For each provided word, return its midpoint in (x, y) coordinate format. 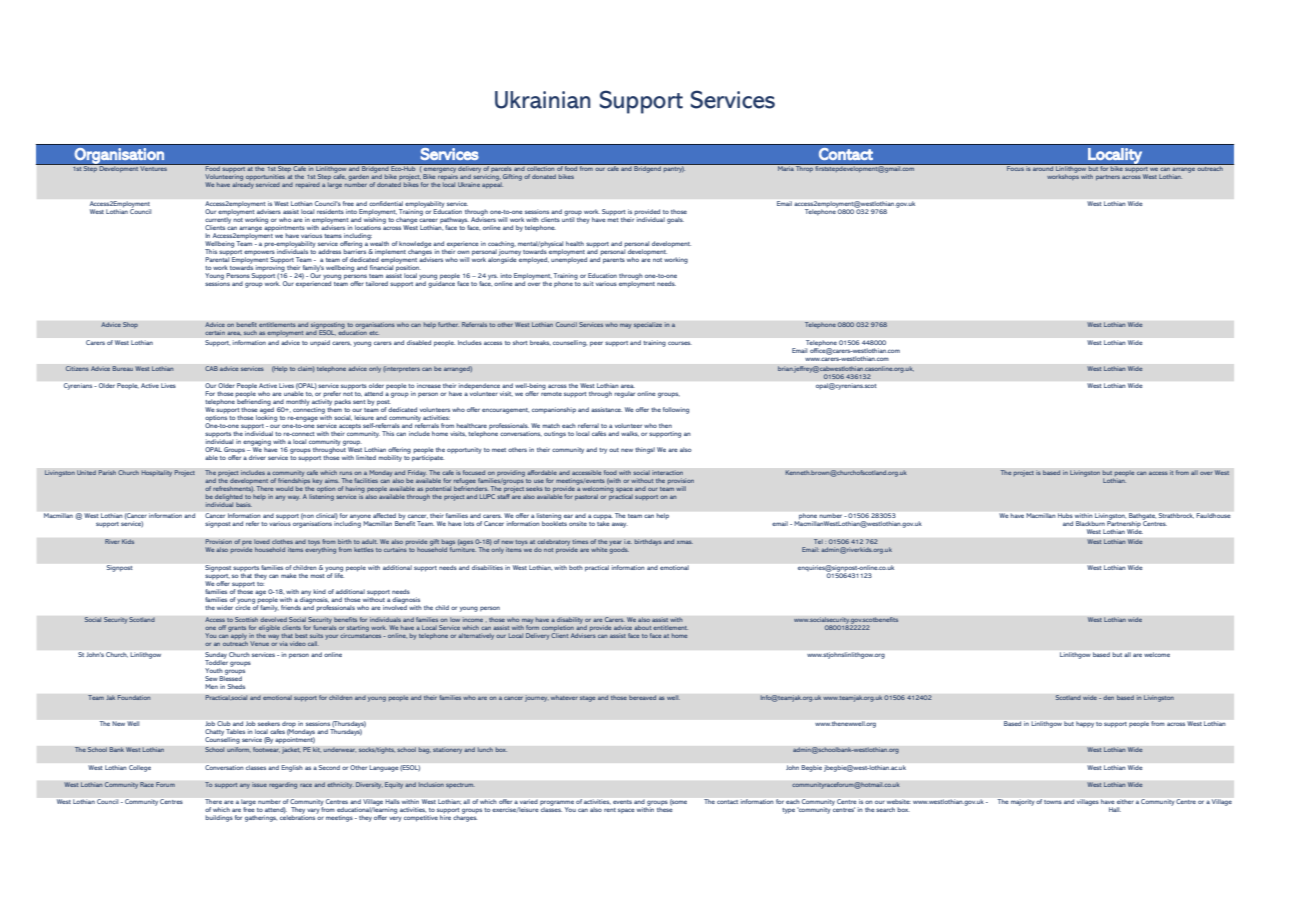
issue (259, 784)
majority (1022, 803)
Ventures (154, 167)
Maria (786, 167)
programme (557, 804)
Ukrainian (543, 100)
